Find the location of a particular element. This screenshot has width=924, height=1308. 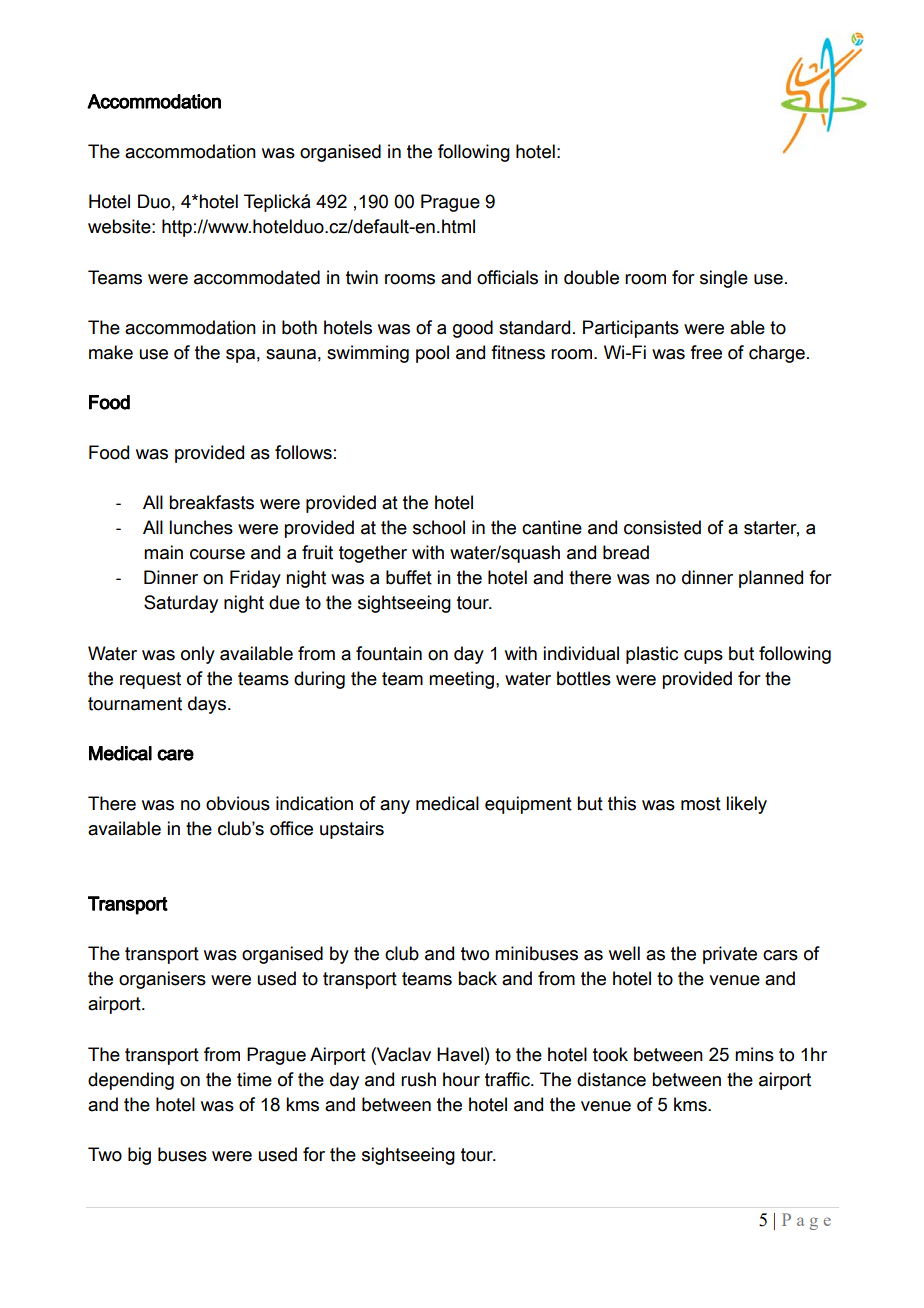

good is located at coordinates (473, 329).
